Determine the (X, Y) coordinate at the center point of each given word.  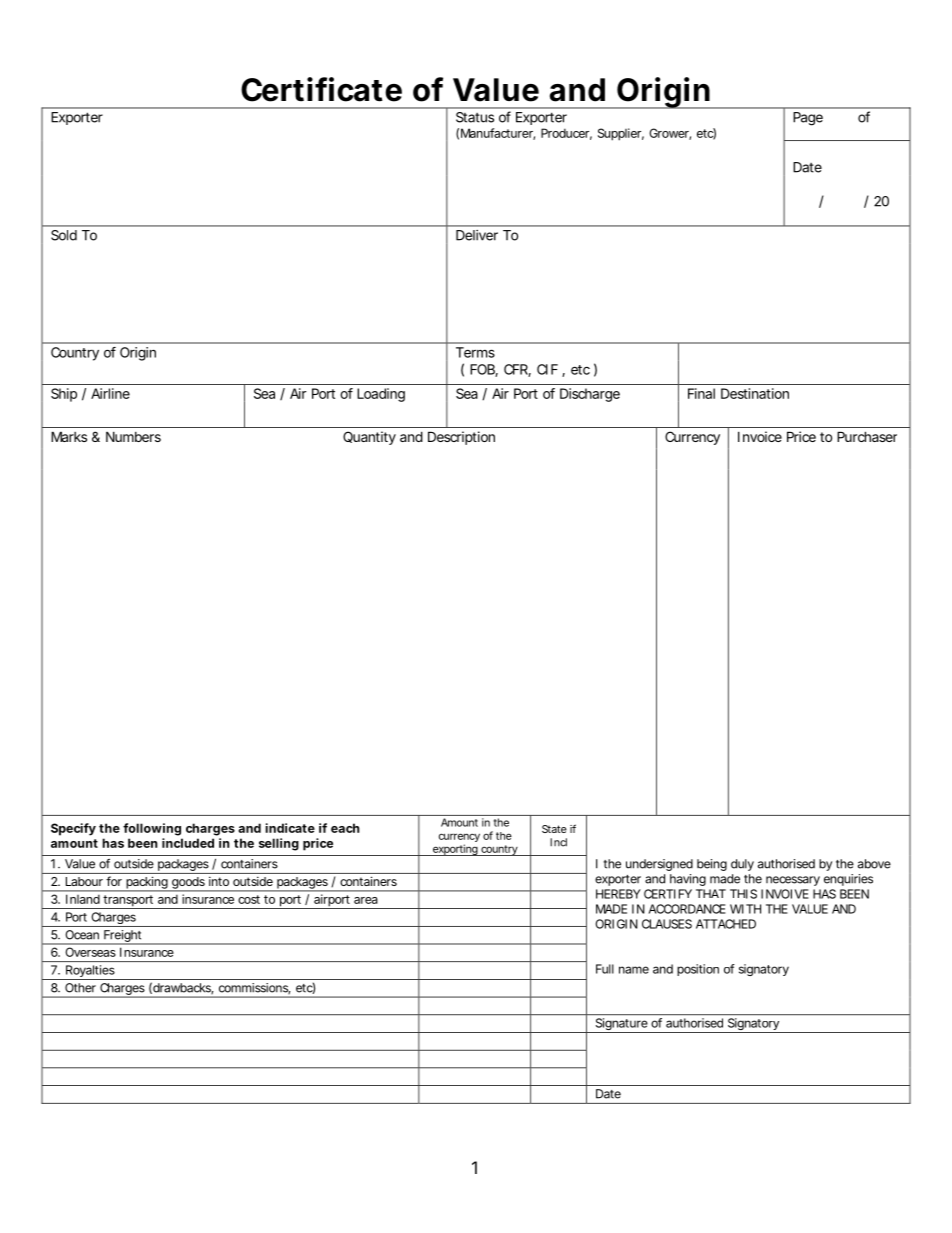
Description (461, 438)
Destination (755, 393)
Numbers (133, 436)
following (152, 829)
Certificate (321, 89)
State (554, 829)
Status (475, 117)
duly (742, 865)
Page (808, 119)
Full (605, 969)
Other (80, 987)
